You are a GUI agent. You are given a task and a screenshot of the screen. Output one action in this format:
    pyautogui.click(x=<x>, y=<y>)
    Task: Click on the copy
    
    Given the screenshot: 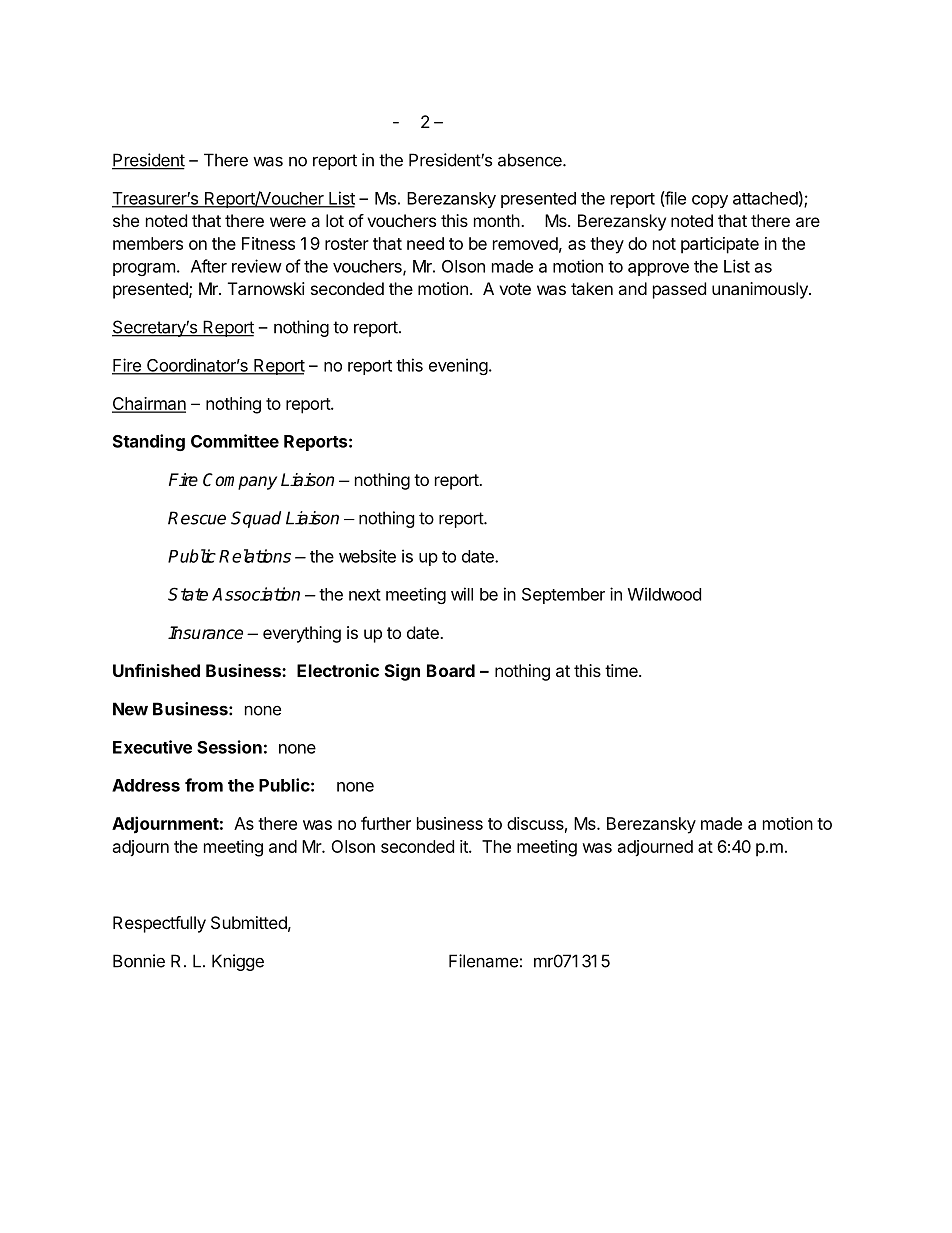 What is the action you would take?
    pyautogui.click(x=710, y=201)
